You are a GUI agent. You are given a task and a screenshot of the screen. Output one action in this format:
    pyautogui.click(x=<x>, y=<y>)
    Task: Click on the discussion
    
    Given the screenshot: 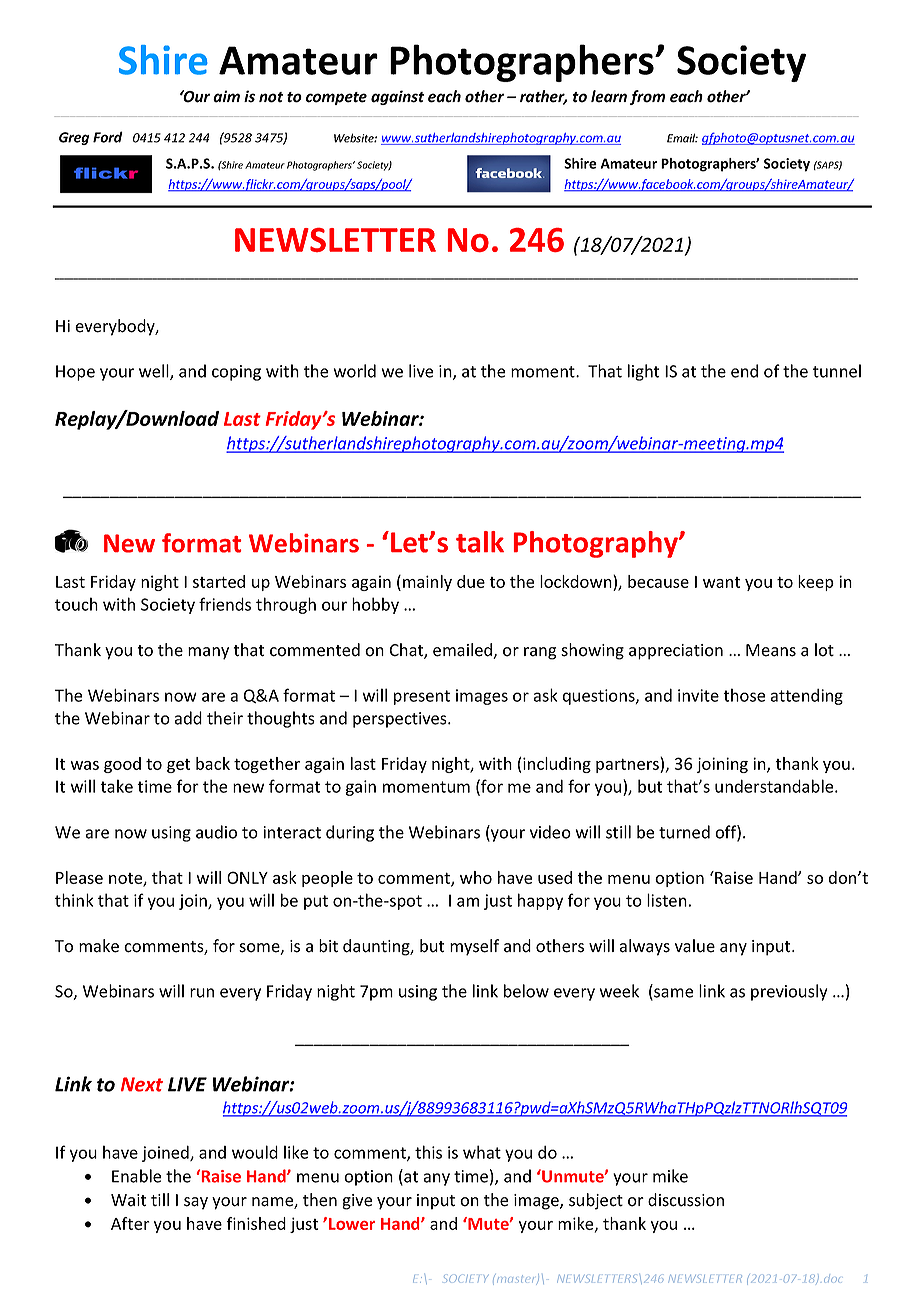 What is the action you would take?
    pyautogui.click(x=686, y=1200)
